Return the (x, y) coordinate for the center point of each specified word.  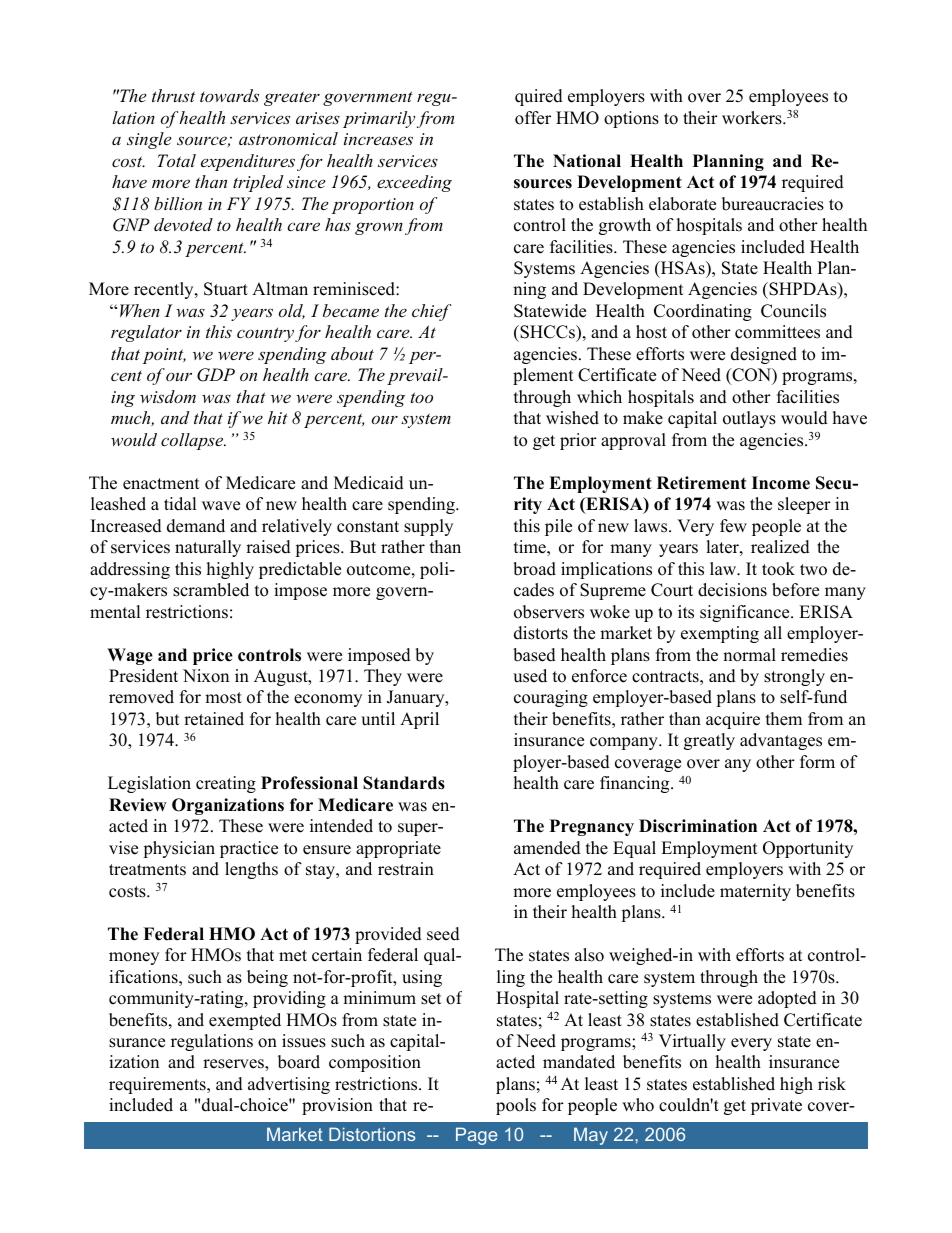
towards (229, 95)
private (776, 1106)
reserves (234, 1065)
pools (516, 1106)
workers (753, 118)
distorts (541, 633)
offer (533, 118)
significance (746, 613)
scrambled (211, 590)
